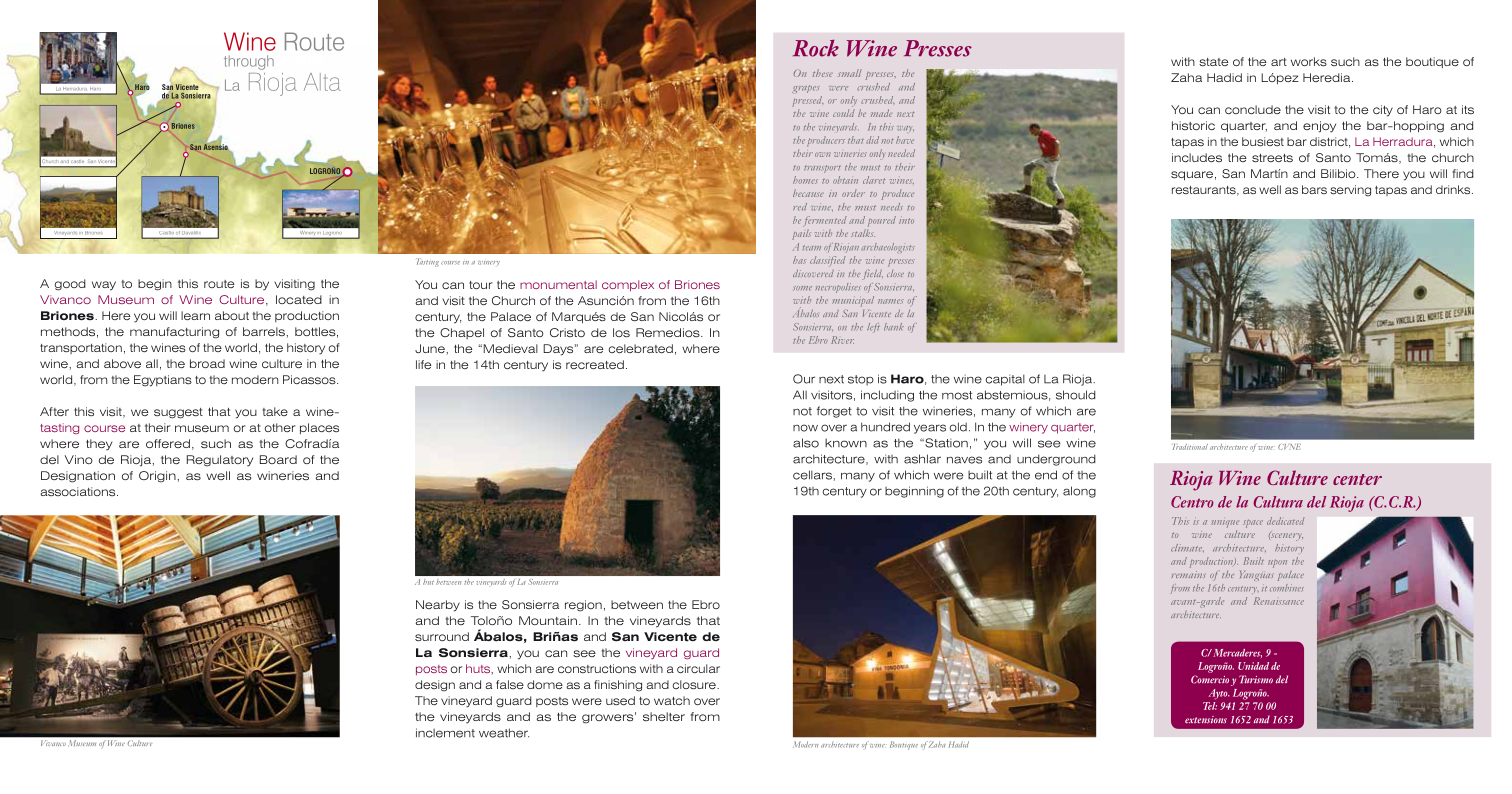 The width and height of the image is (1512, 794). I want to click on Origin, so click(158, 477).
